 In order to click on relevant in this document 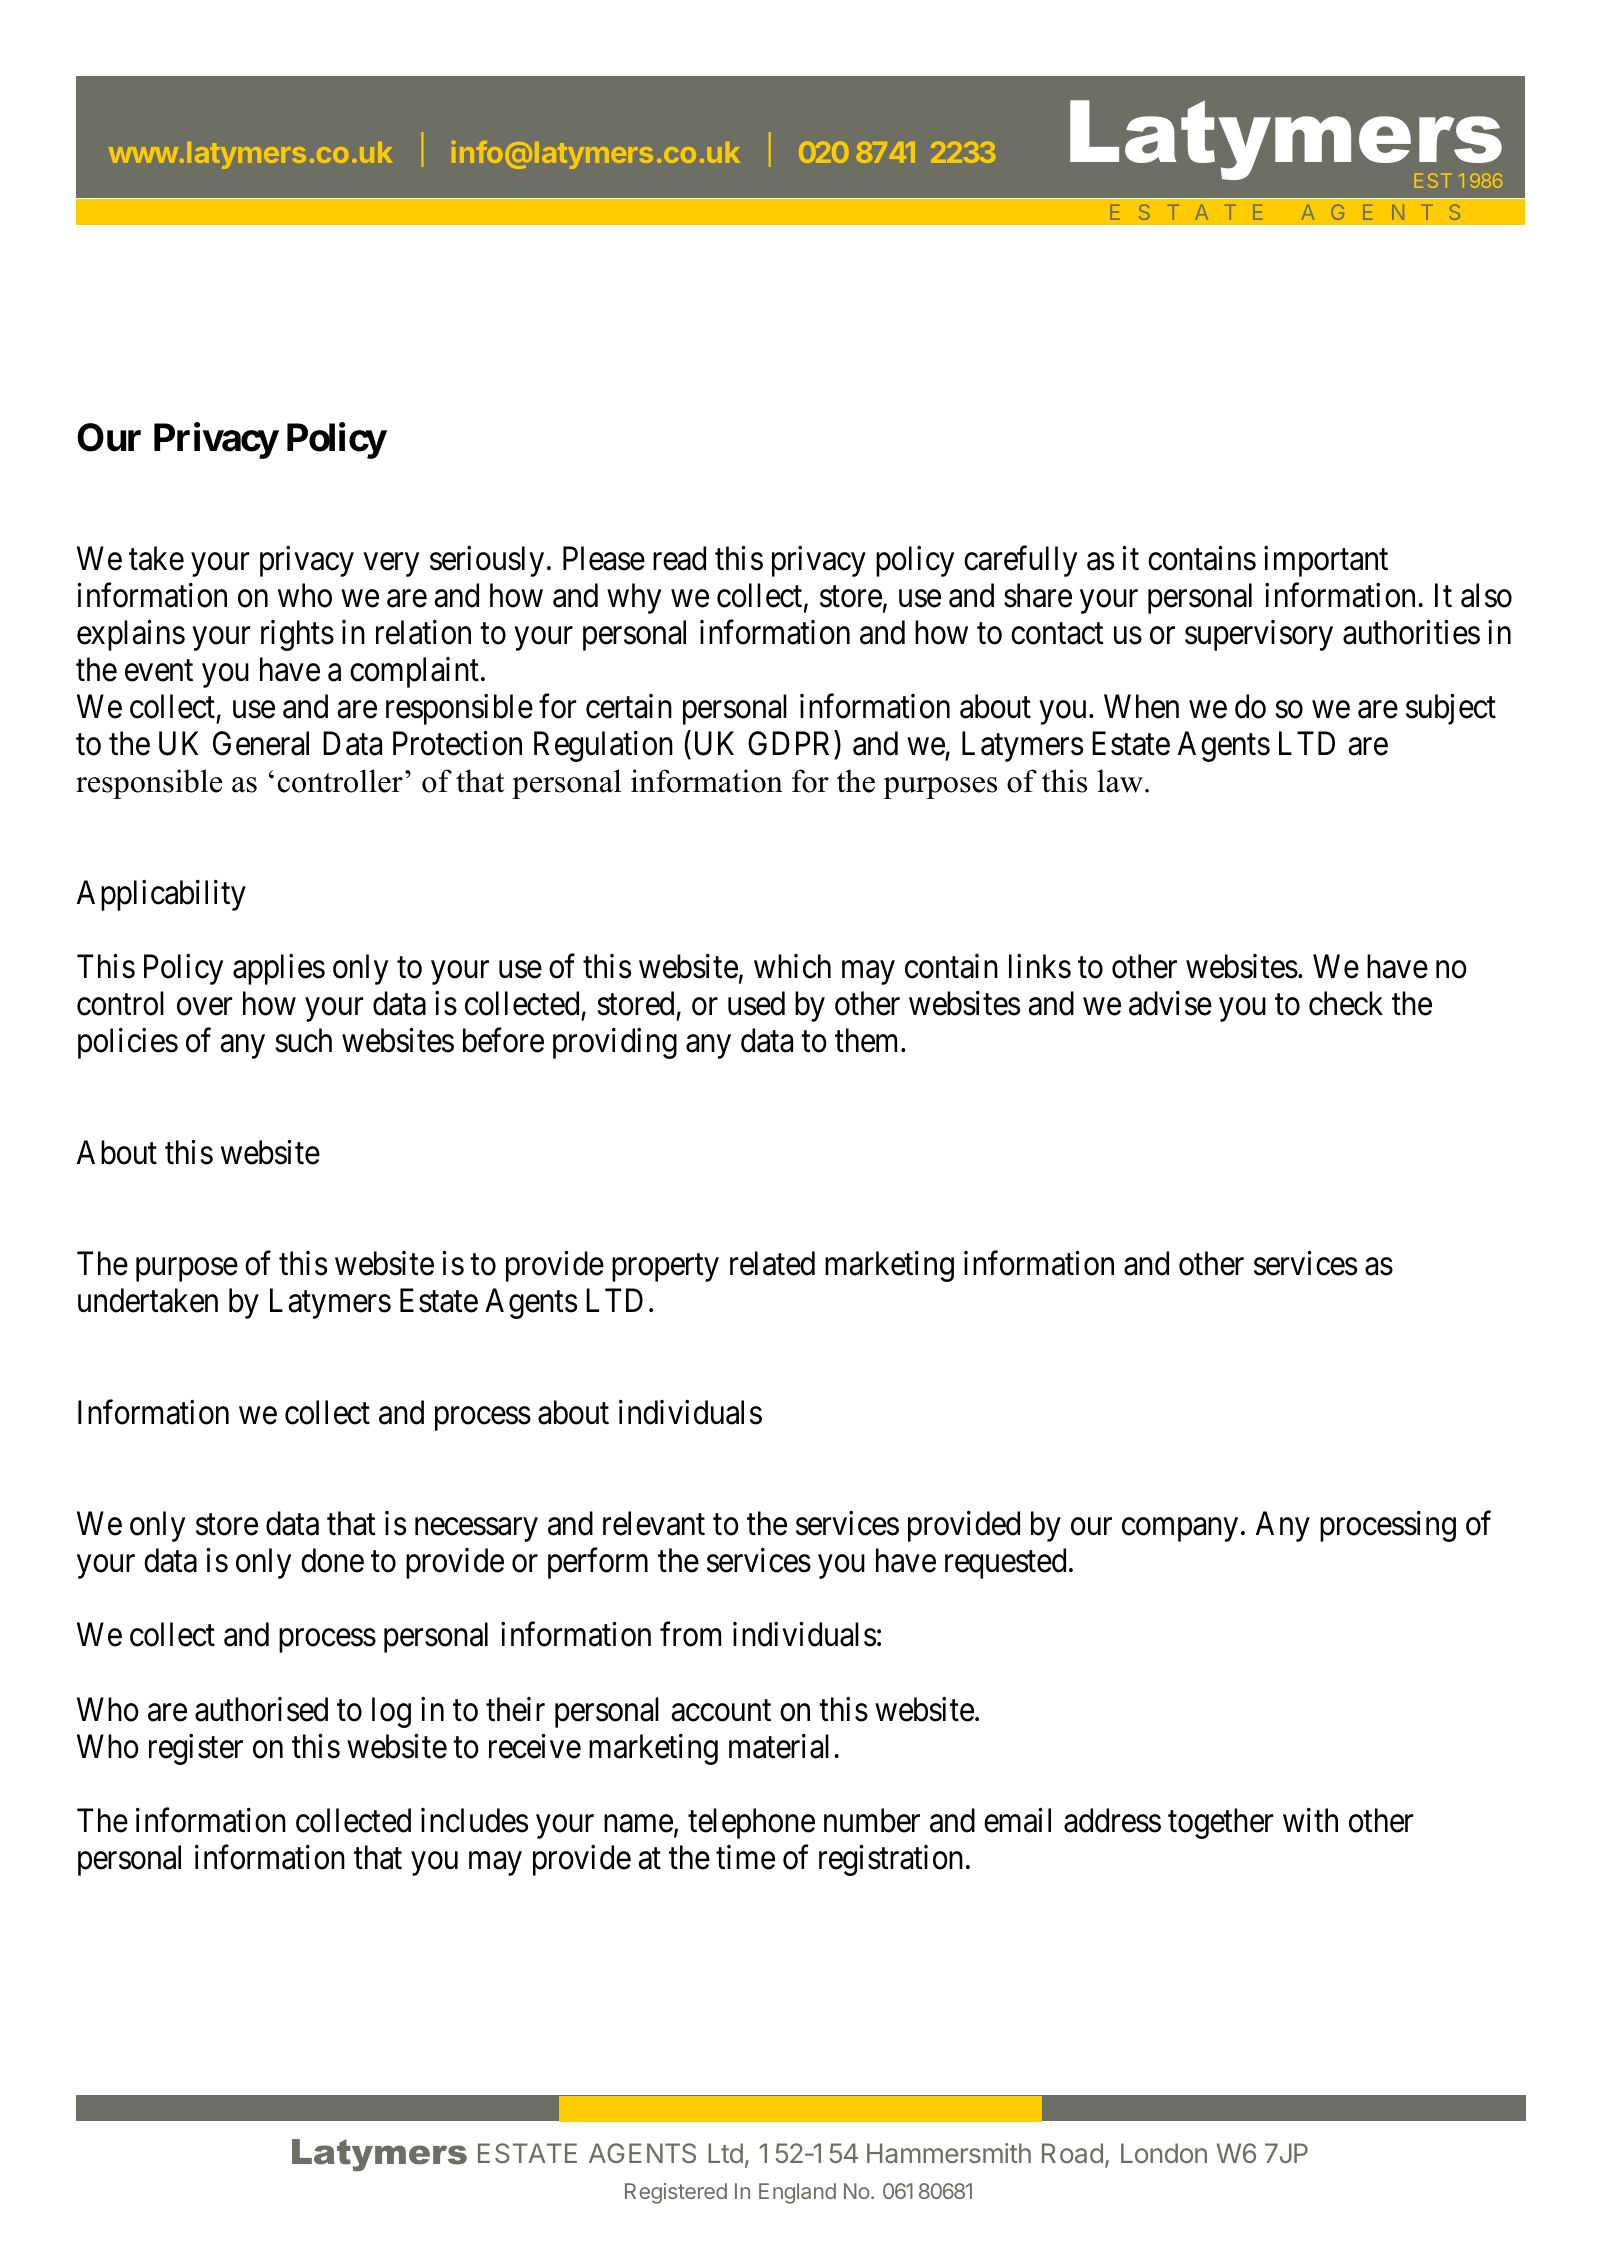, I will do `click(654, 1523)`.
